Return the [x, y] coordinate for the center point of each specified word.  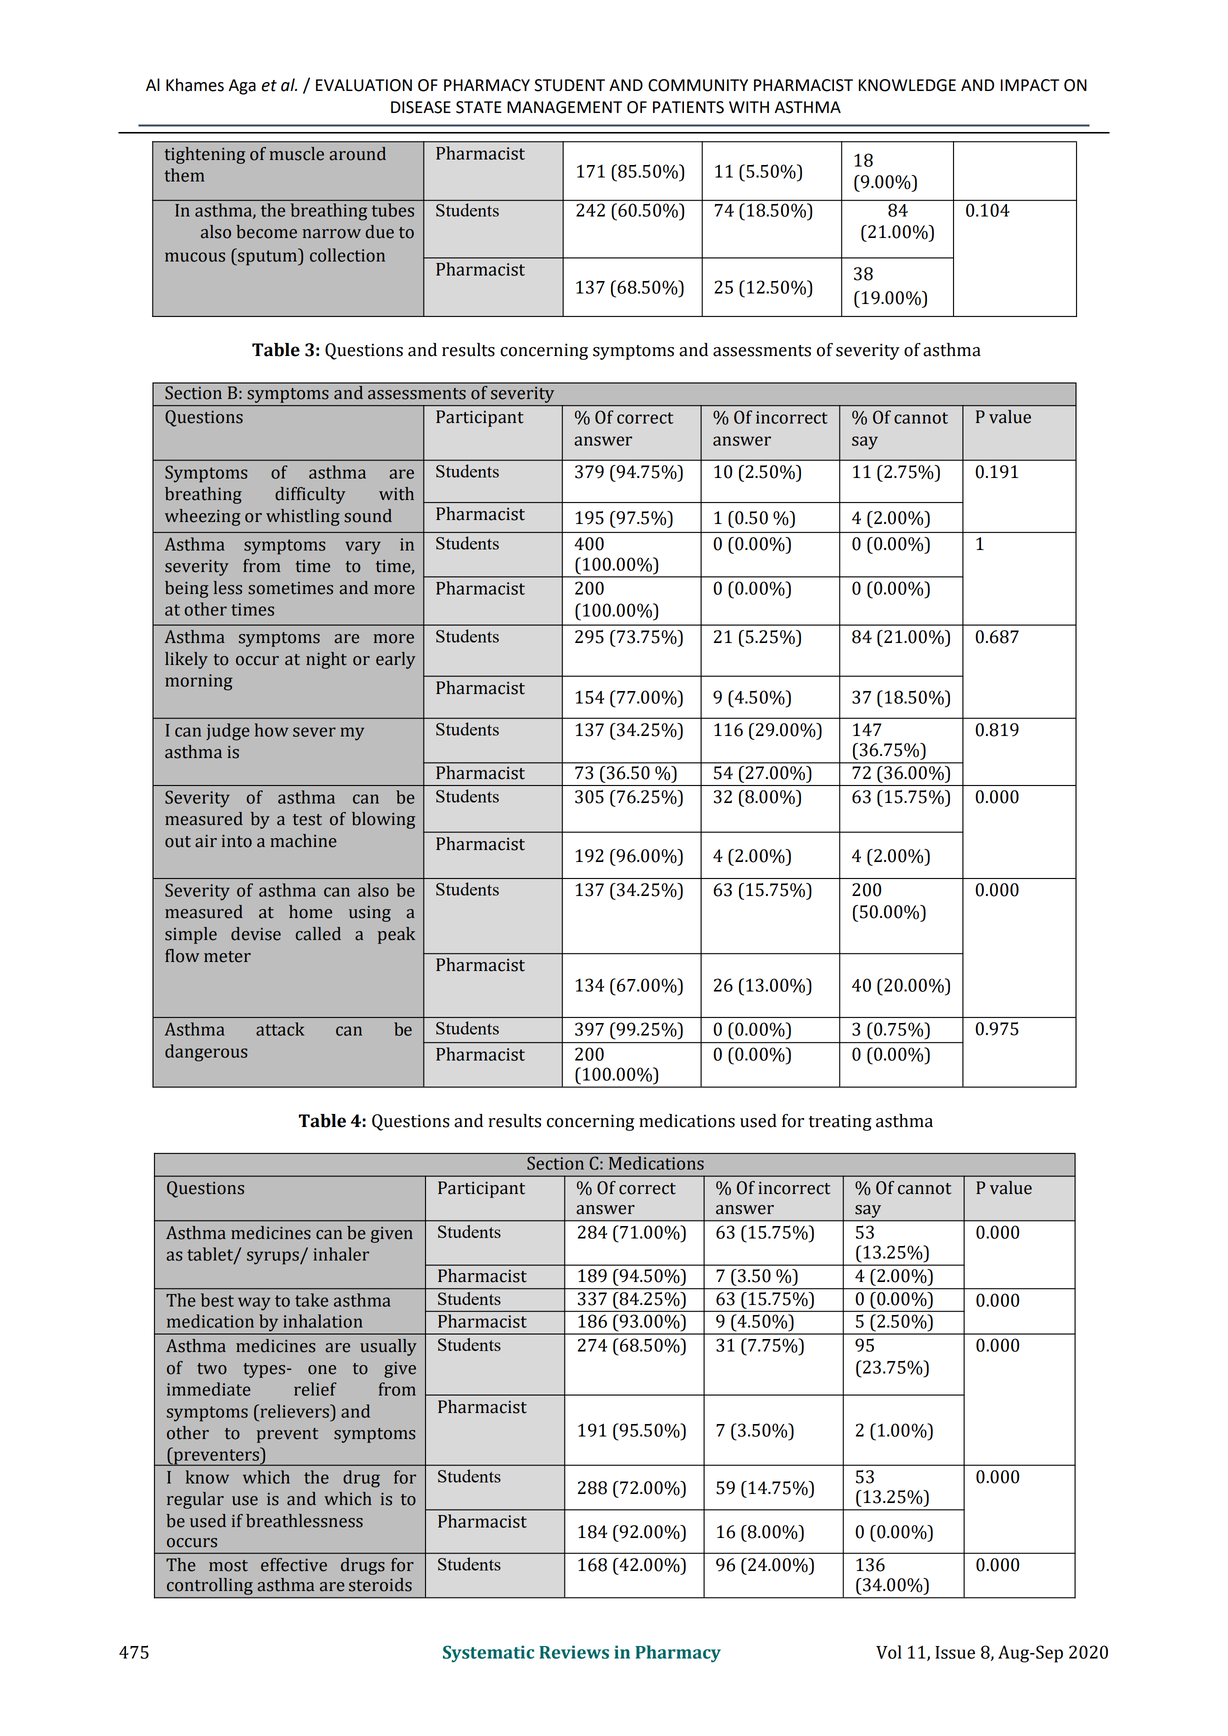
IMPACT [1030, 85]
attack [280, 1029]
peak [396, 935]
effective [294, 1565]
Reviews [574, 1652]
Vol [889, 1652]
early [395, 660]
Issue [955, 1652]
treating [840, 1122]
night [326, 660]
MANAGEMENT [564, 107]
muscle [297, 154]
